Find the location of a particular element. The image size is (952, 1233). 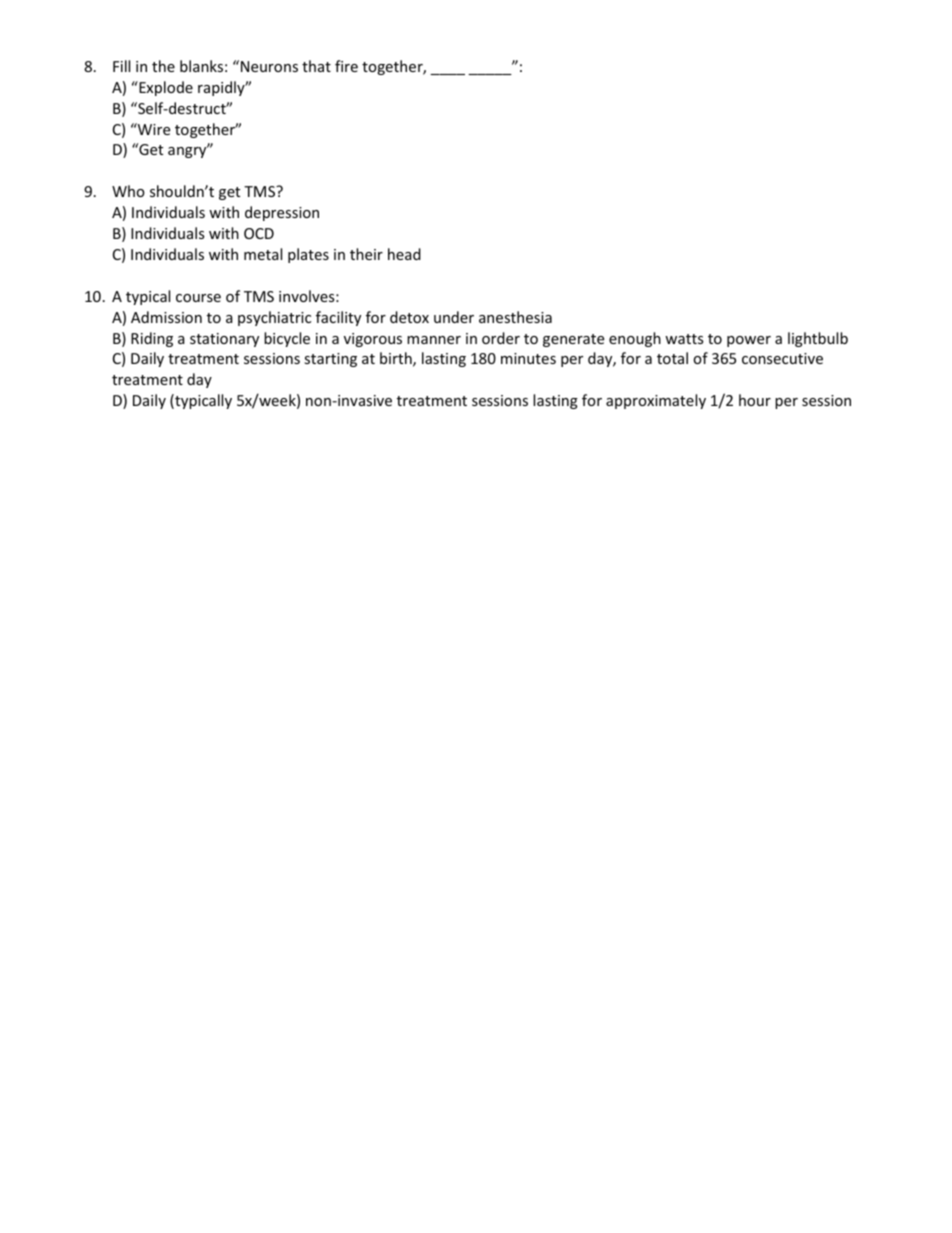

course is located at coordinates (198, 298).
